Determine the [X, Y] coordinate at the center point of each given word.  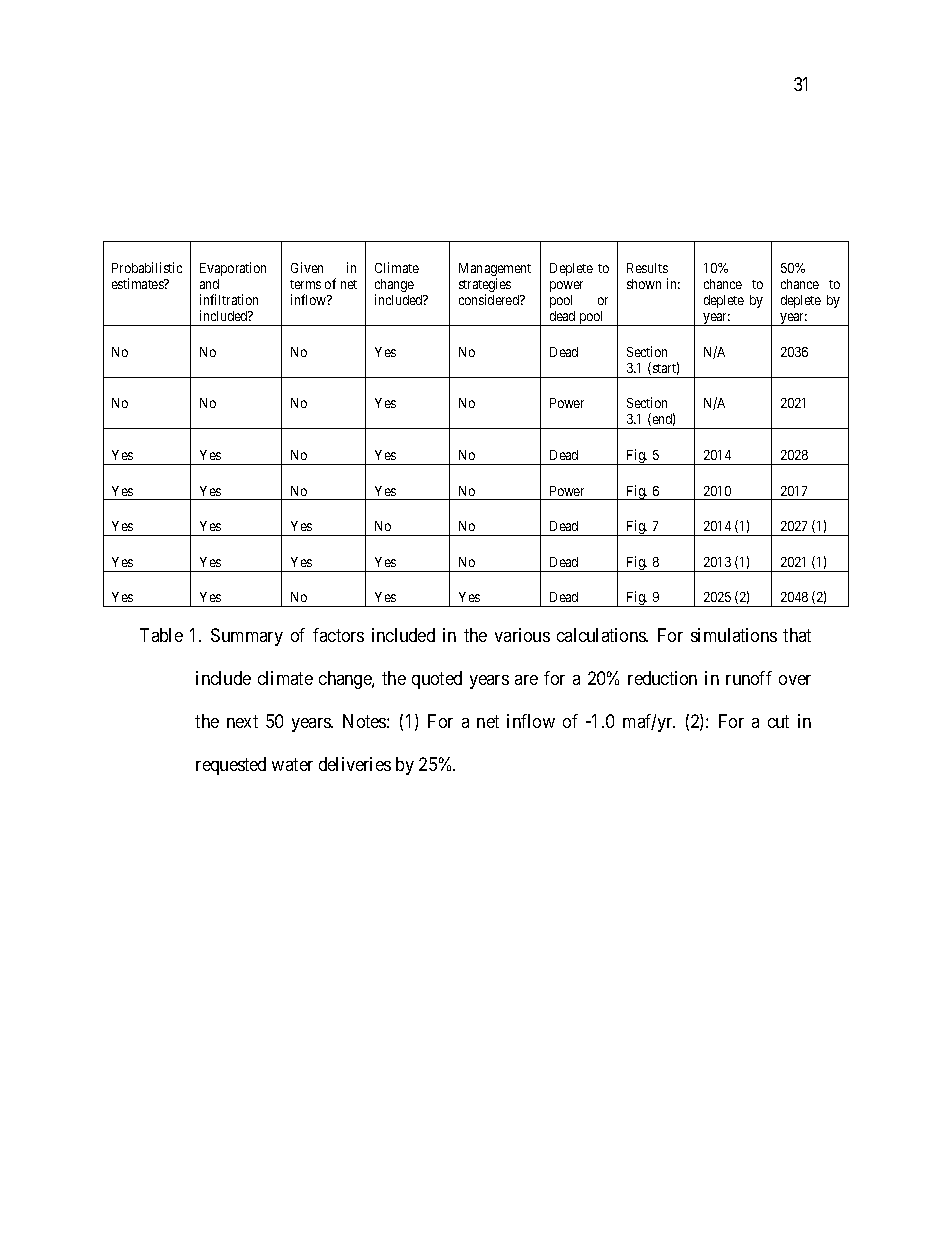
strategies [485, 286]
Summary [247, 637]
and [209, 284]
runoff [749, 678]
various [522, 635]
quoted [437, 680]
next [242, 721]
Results [647, 268]
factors [338, 635]
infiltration [229, 299]
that [797, 635]
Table [161, 635]
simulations [734, 635]
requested [231, 766]
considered [490, 299]
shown [644, 284]
